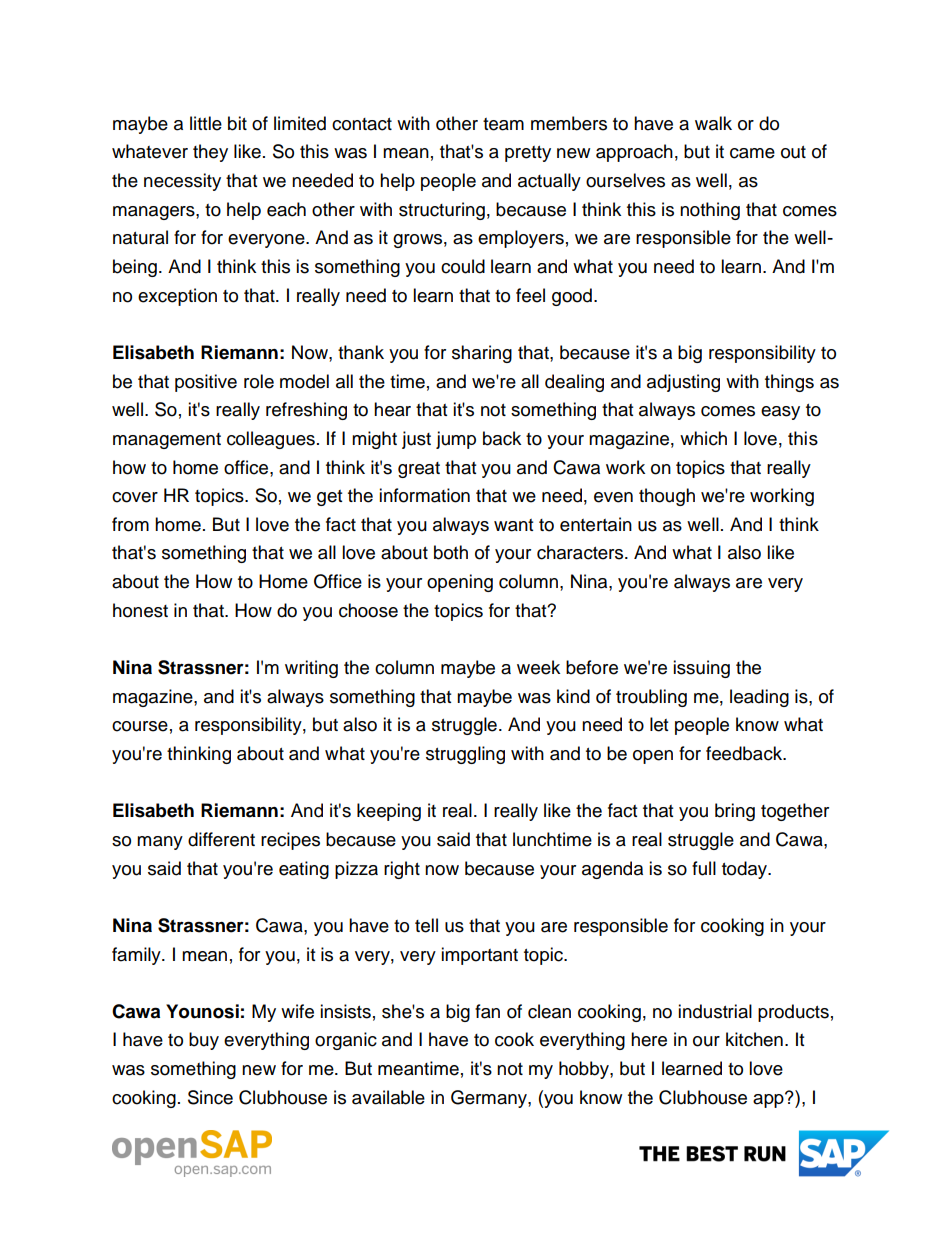 This page has height=1233, width=952. What do you see at coordinates (503, 124) in the page?
I see `team` at bounding box center [503, 124].
